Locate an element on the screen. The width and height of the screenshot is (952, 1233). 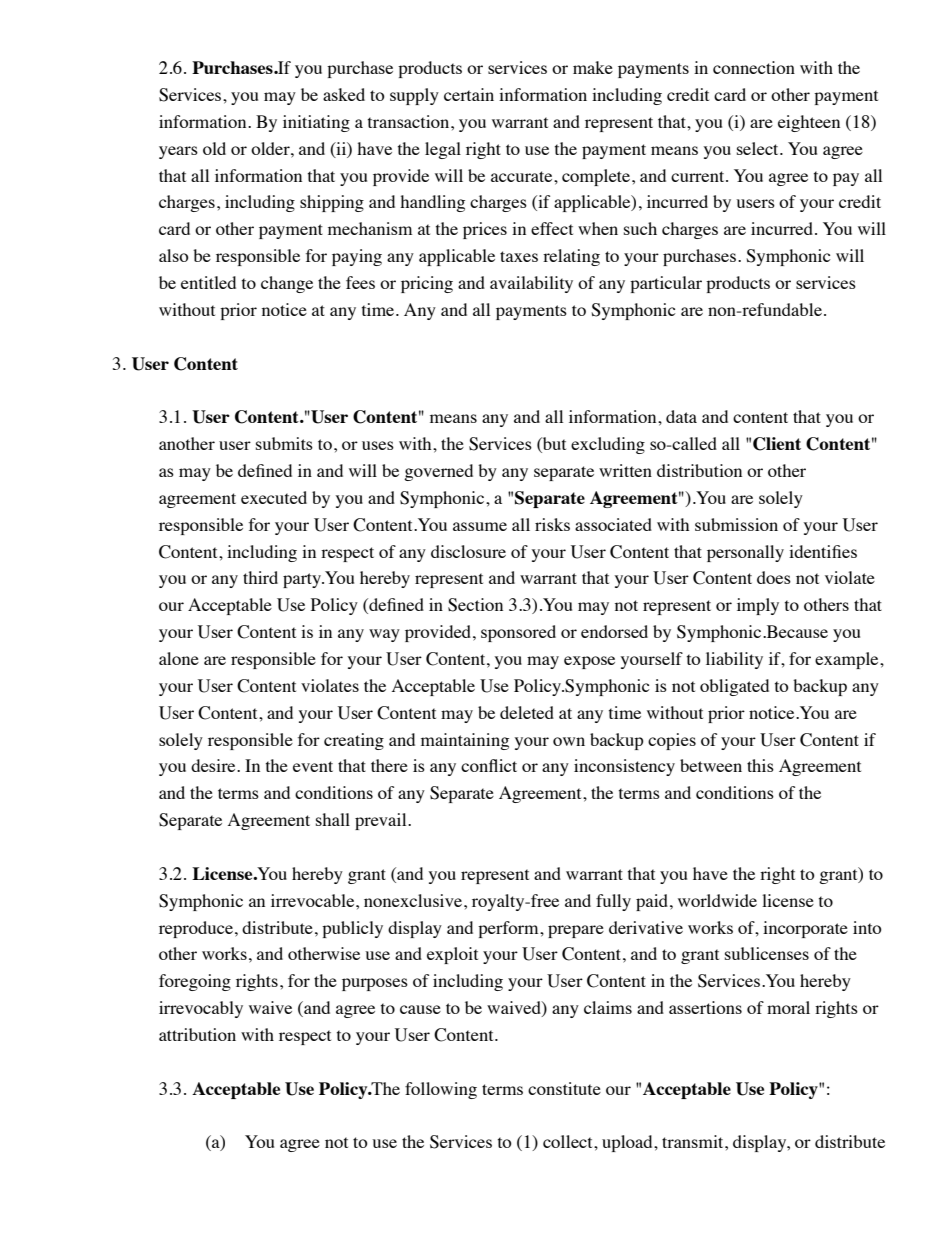
third is located at coordinates (260, 577).
